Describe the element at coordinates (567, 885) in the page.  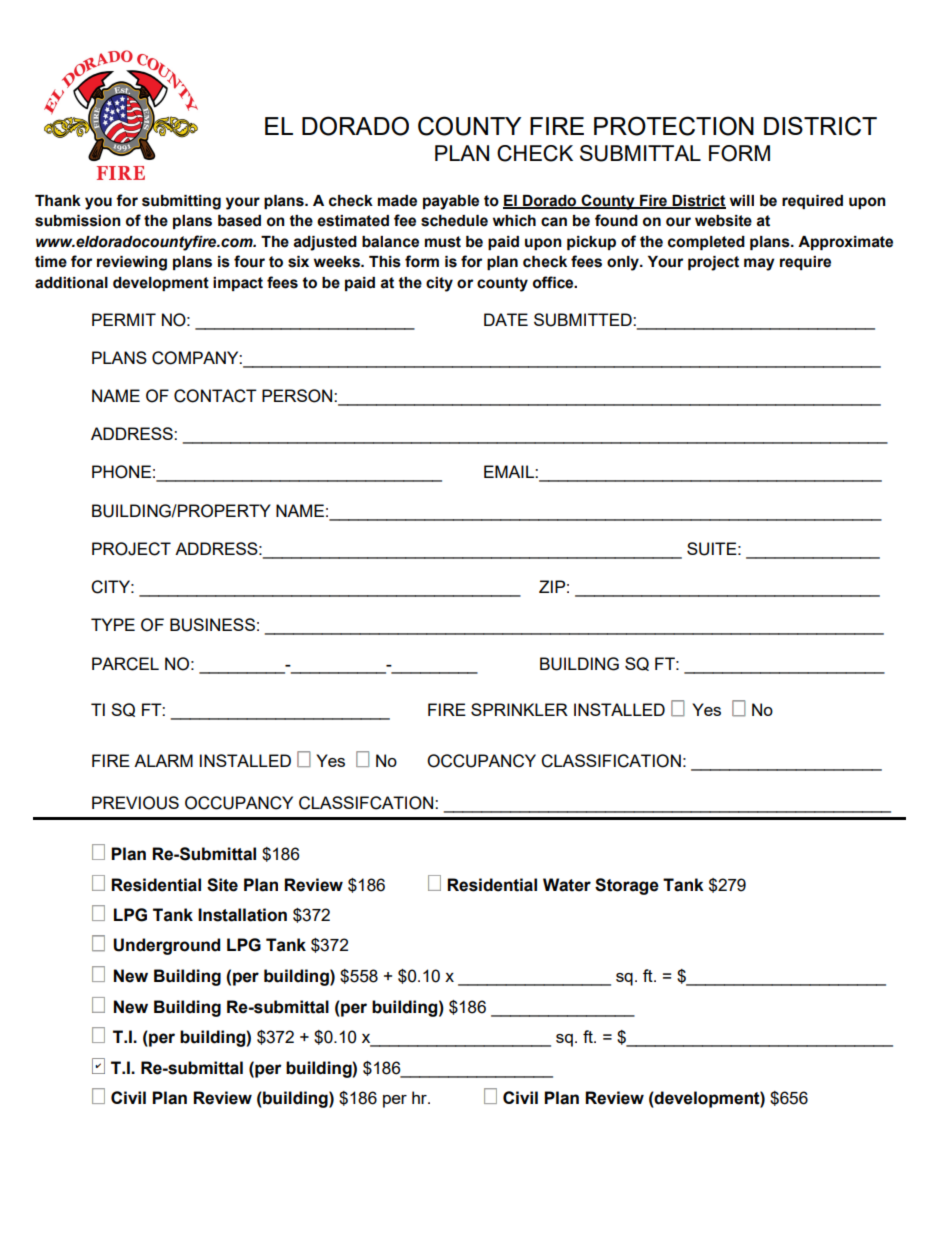
I see `Water` at that location.
